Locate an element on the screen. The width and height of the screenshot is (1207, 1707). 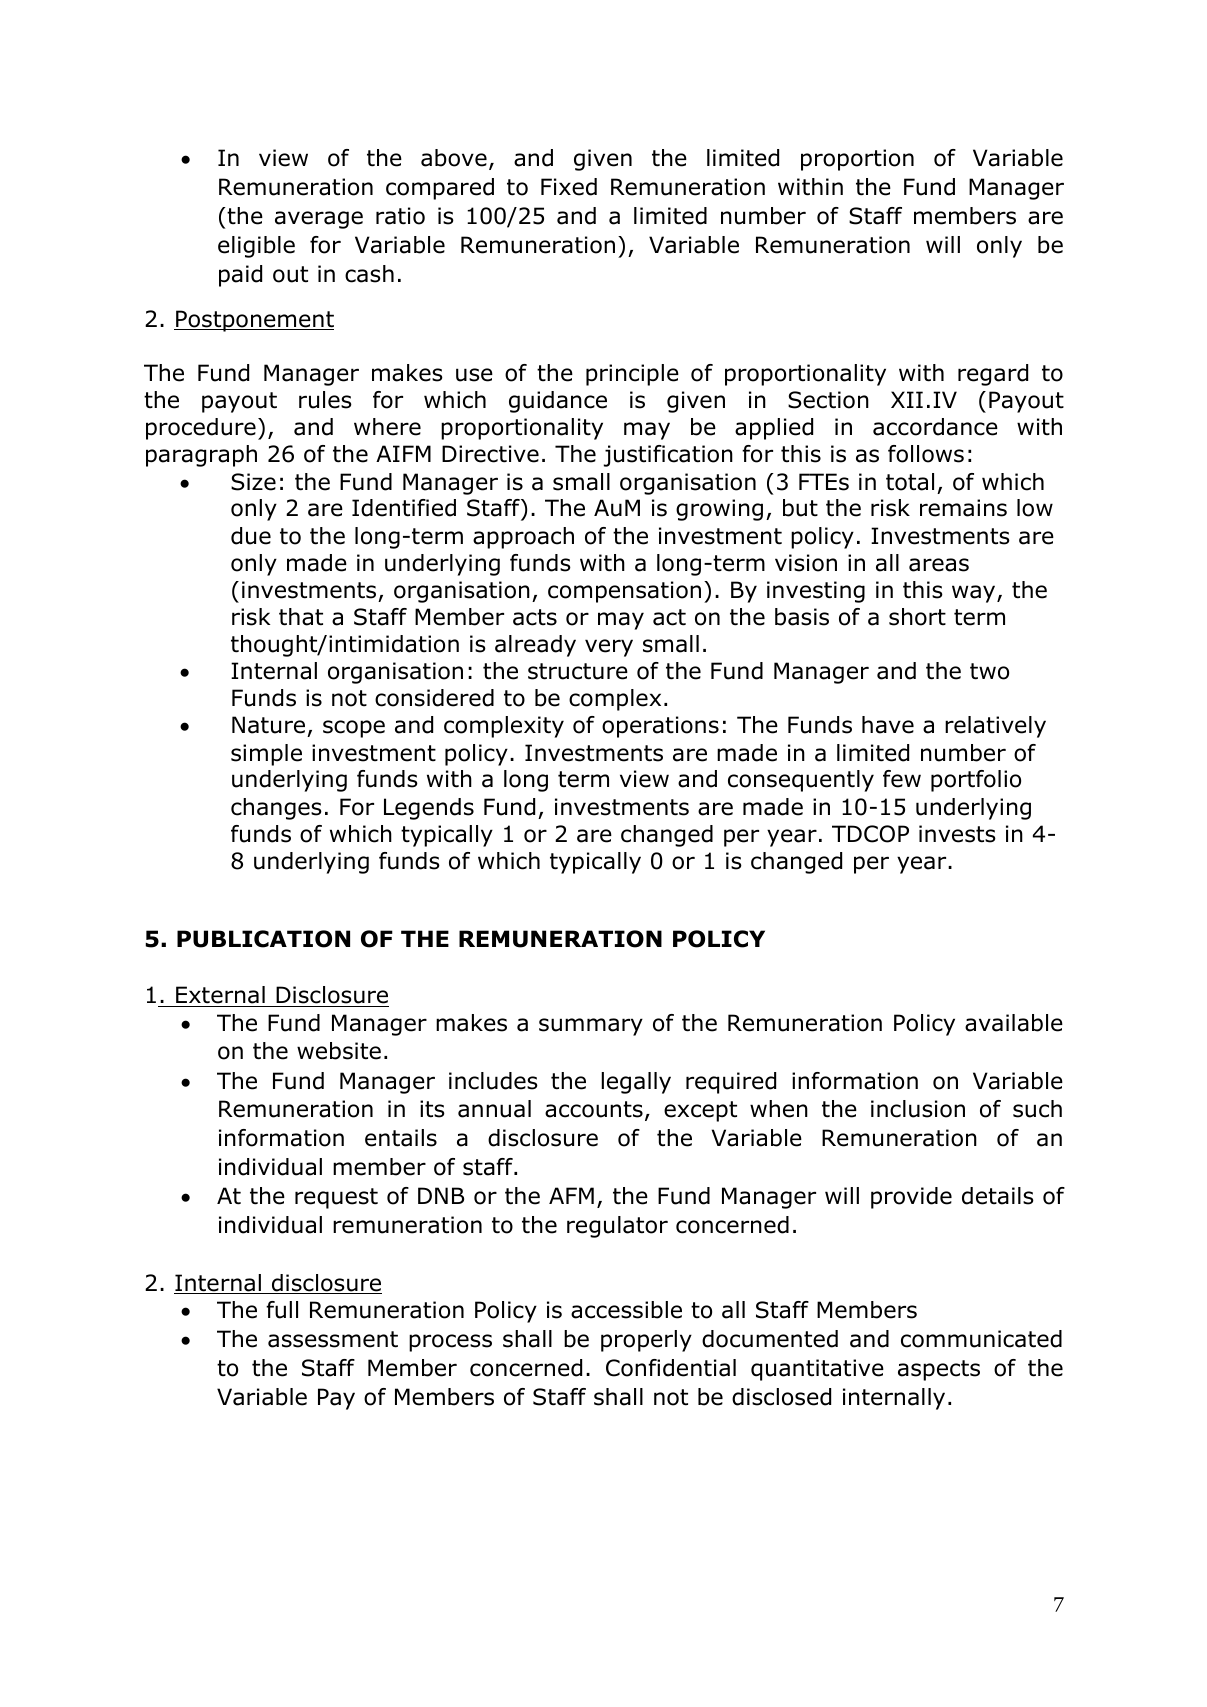
Fixed is located at coordinates (569, 187).
